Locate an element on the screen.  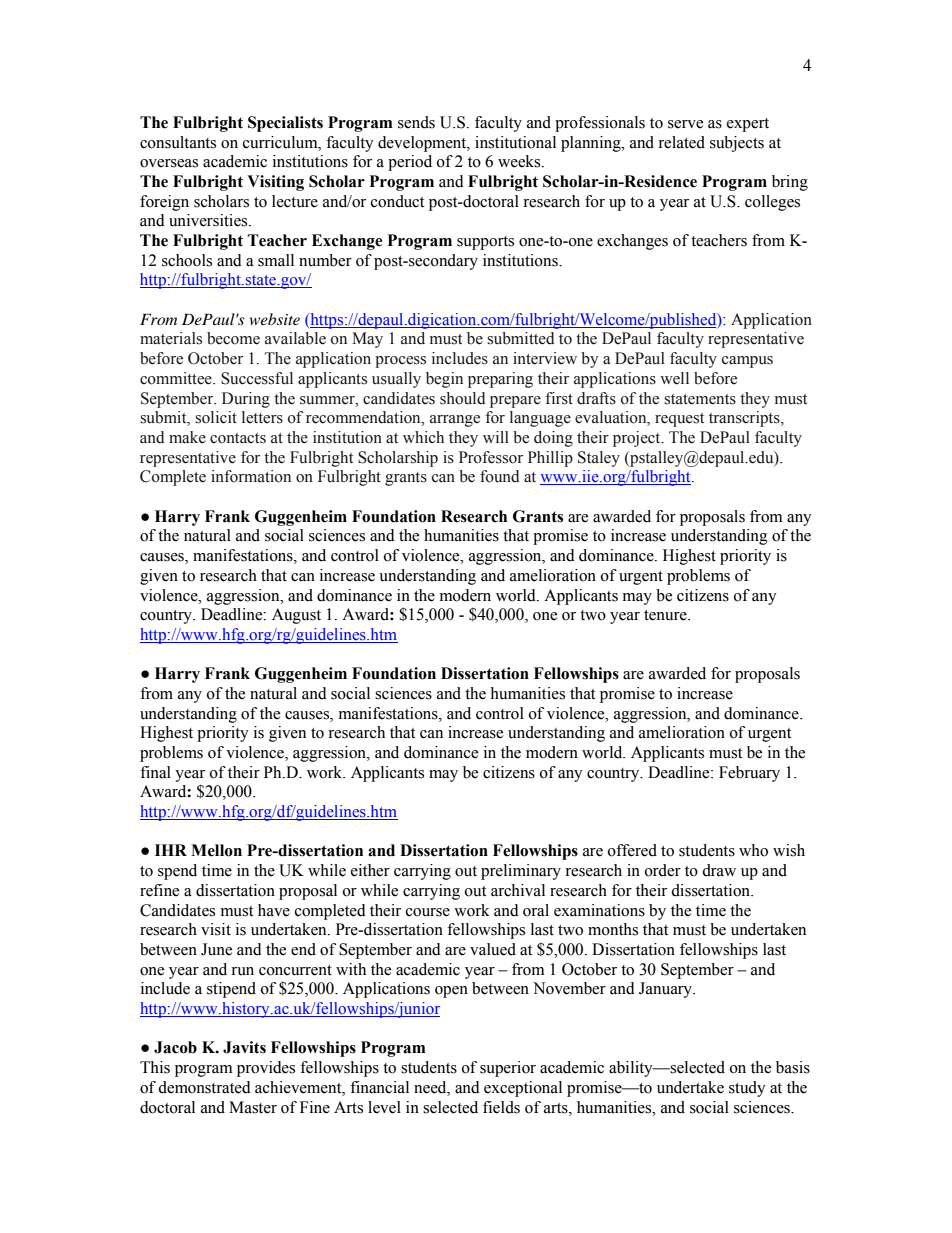
should is located at coordinates (463, 398).
